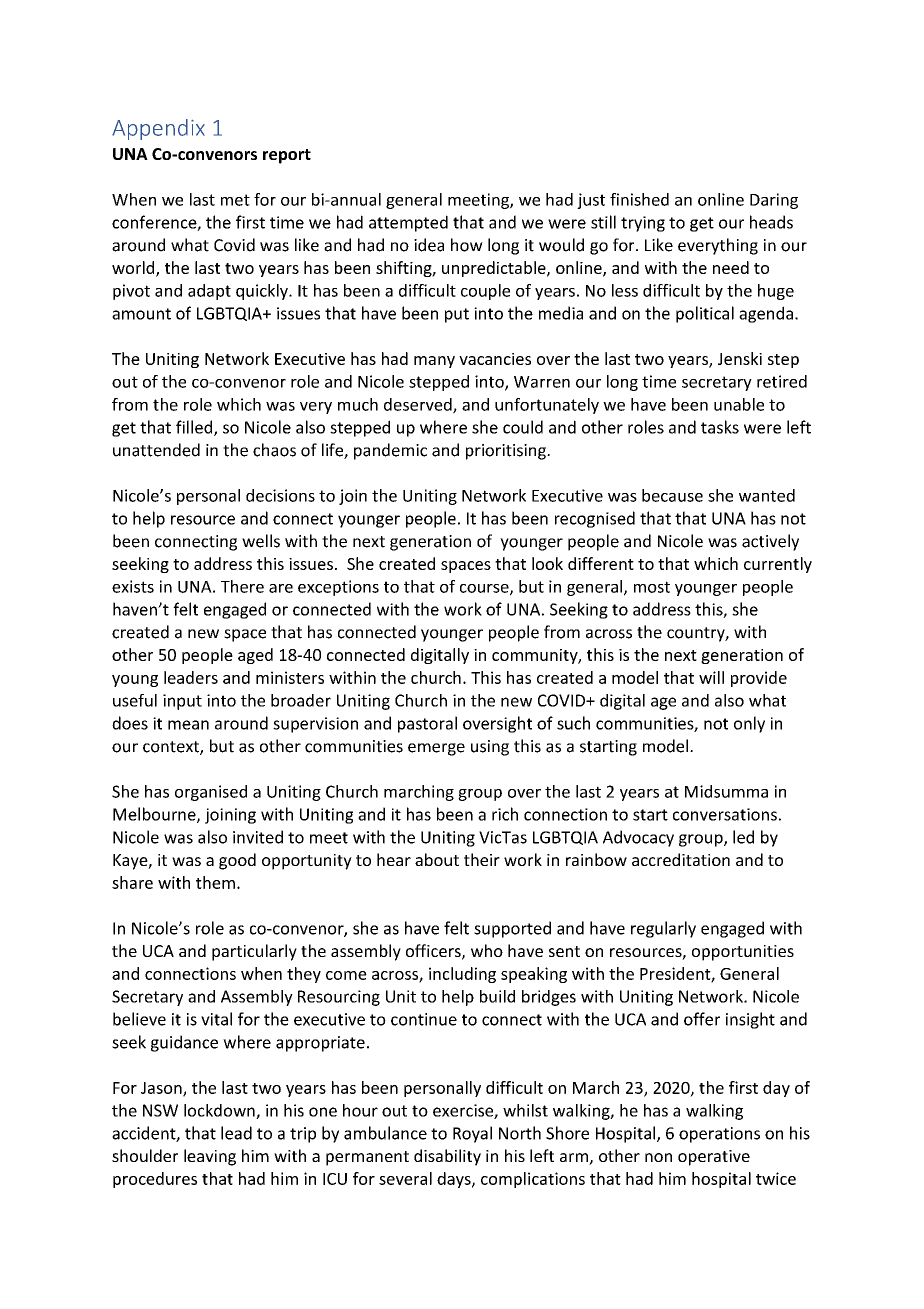 Image resolution: width=924 pixels, height=1309 pixels. I want to click on them, so click(215, 882).
